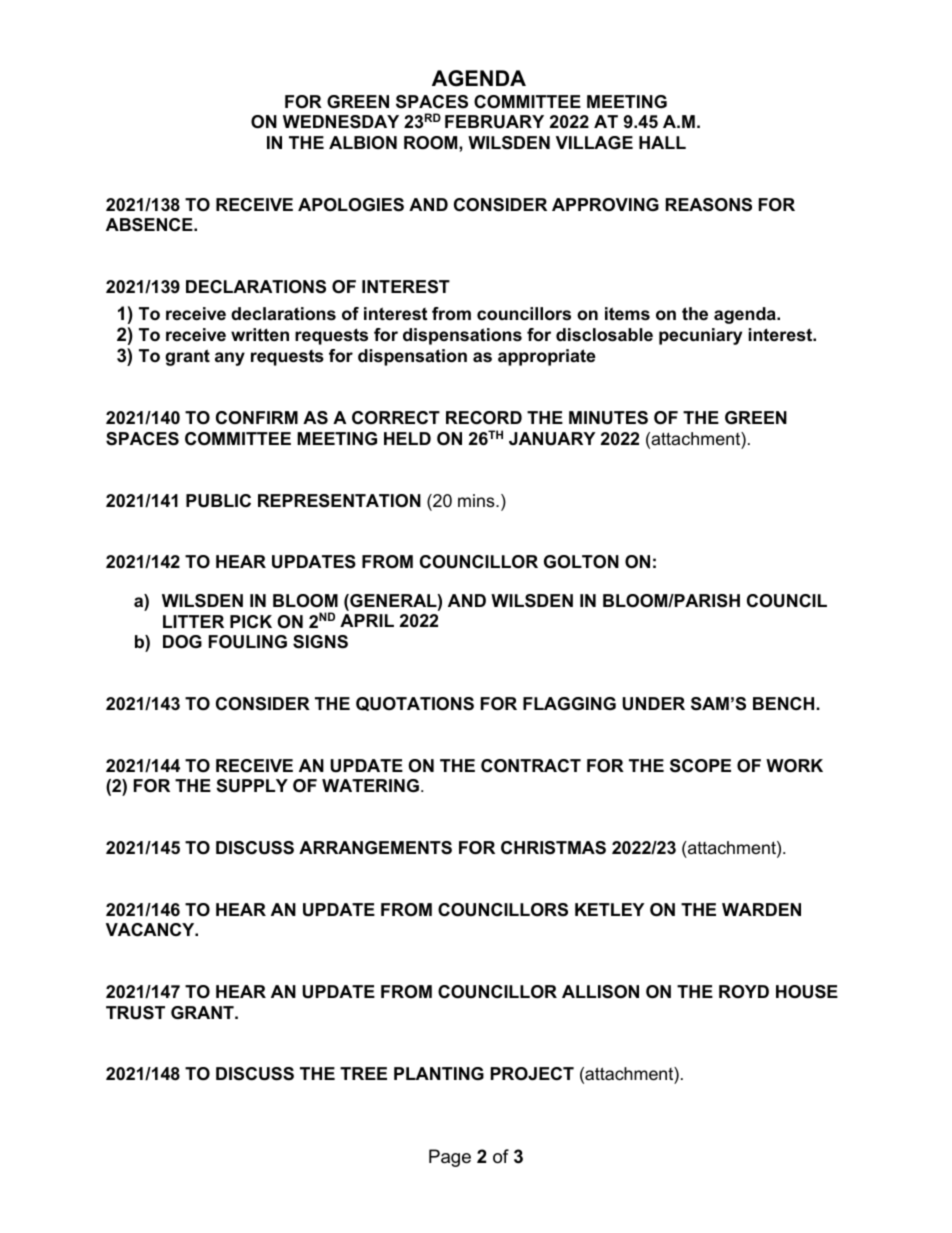  I want to click on TREE, so click(363, 1073).
